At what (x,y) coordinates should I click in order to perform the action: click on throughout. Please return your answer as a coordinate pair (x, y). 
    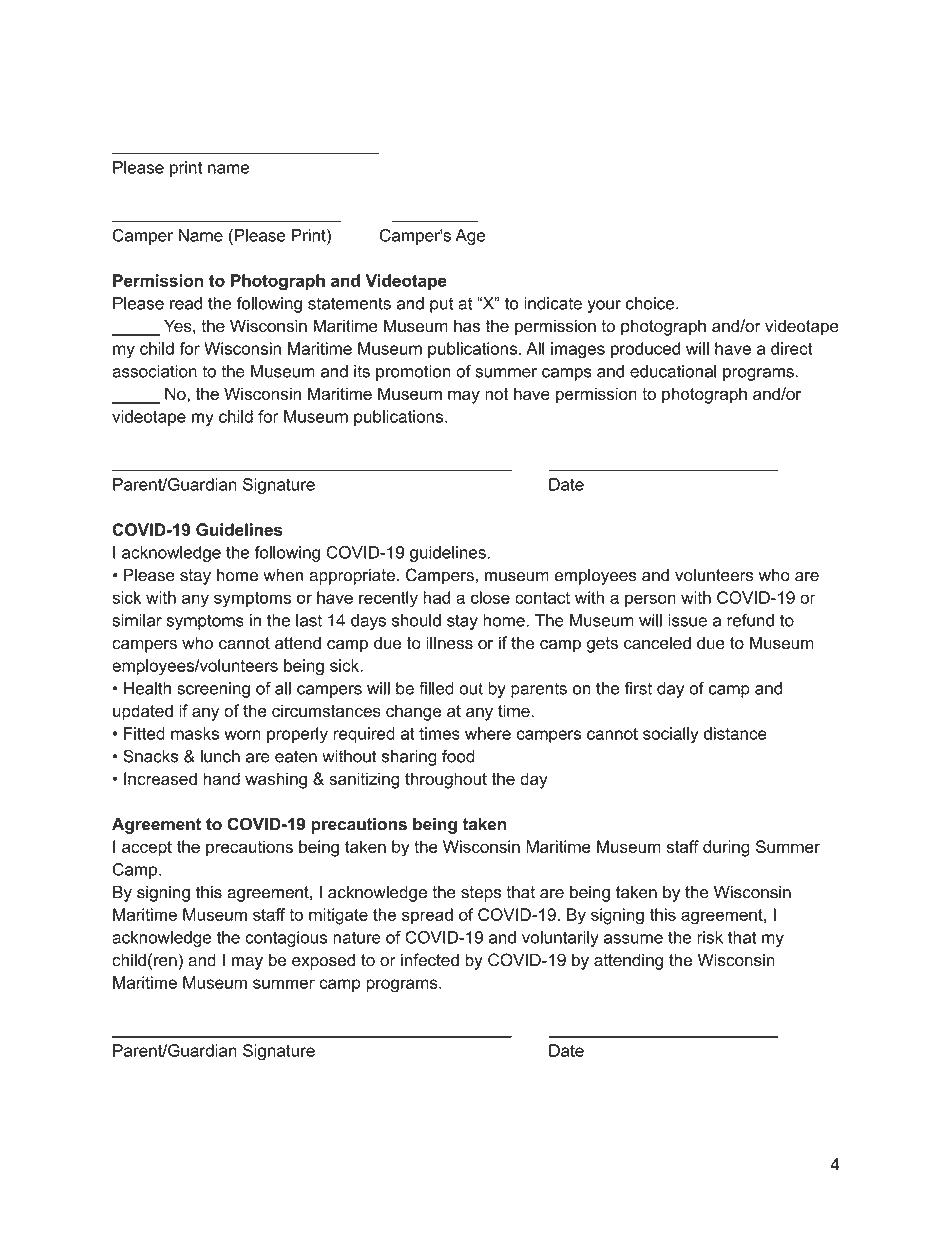
    Looking at the image, I should click on (446, 780).
